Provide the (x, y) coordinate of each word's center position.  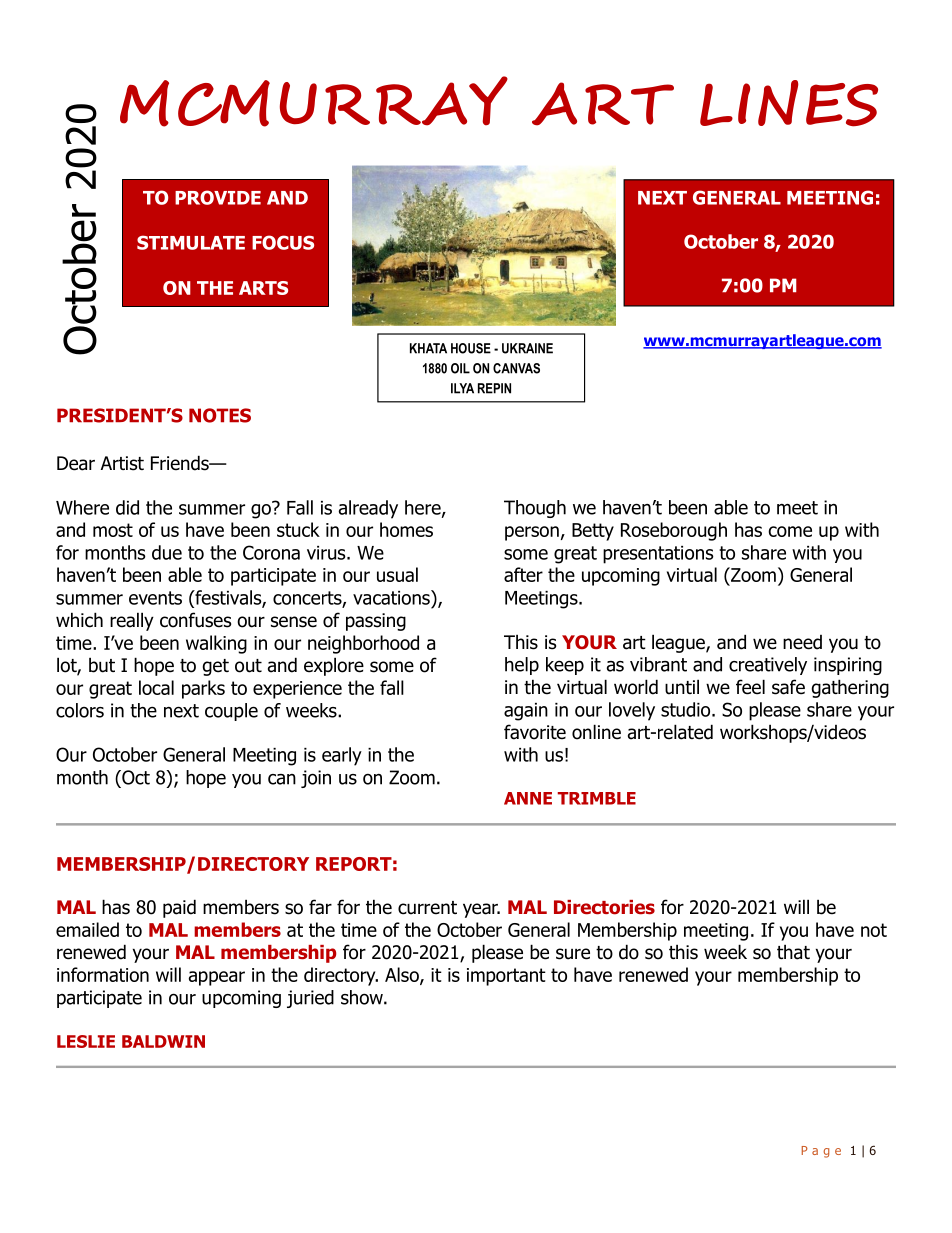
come (790, 531)
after (523, 574)
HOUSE (471, 348)
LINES (789, 103)
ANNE (528, 798)
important (506, 977)
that (793, 952)
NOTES (220, 415)
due (167, 552)
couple (231, 712)
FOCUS (283, 242)
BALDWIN (163, 1041)
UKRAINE (527, 348)
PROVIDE (218, 197)
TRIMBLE (597, 798)
